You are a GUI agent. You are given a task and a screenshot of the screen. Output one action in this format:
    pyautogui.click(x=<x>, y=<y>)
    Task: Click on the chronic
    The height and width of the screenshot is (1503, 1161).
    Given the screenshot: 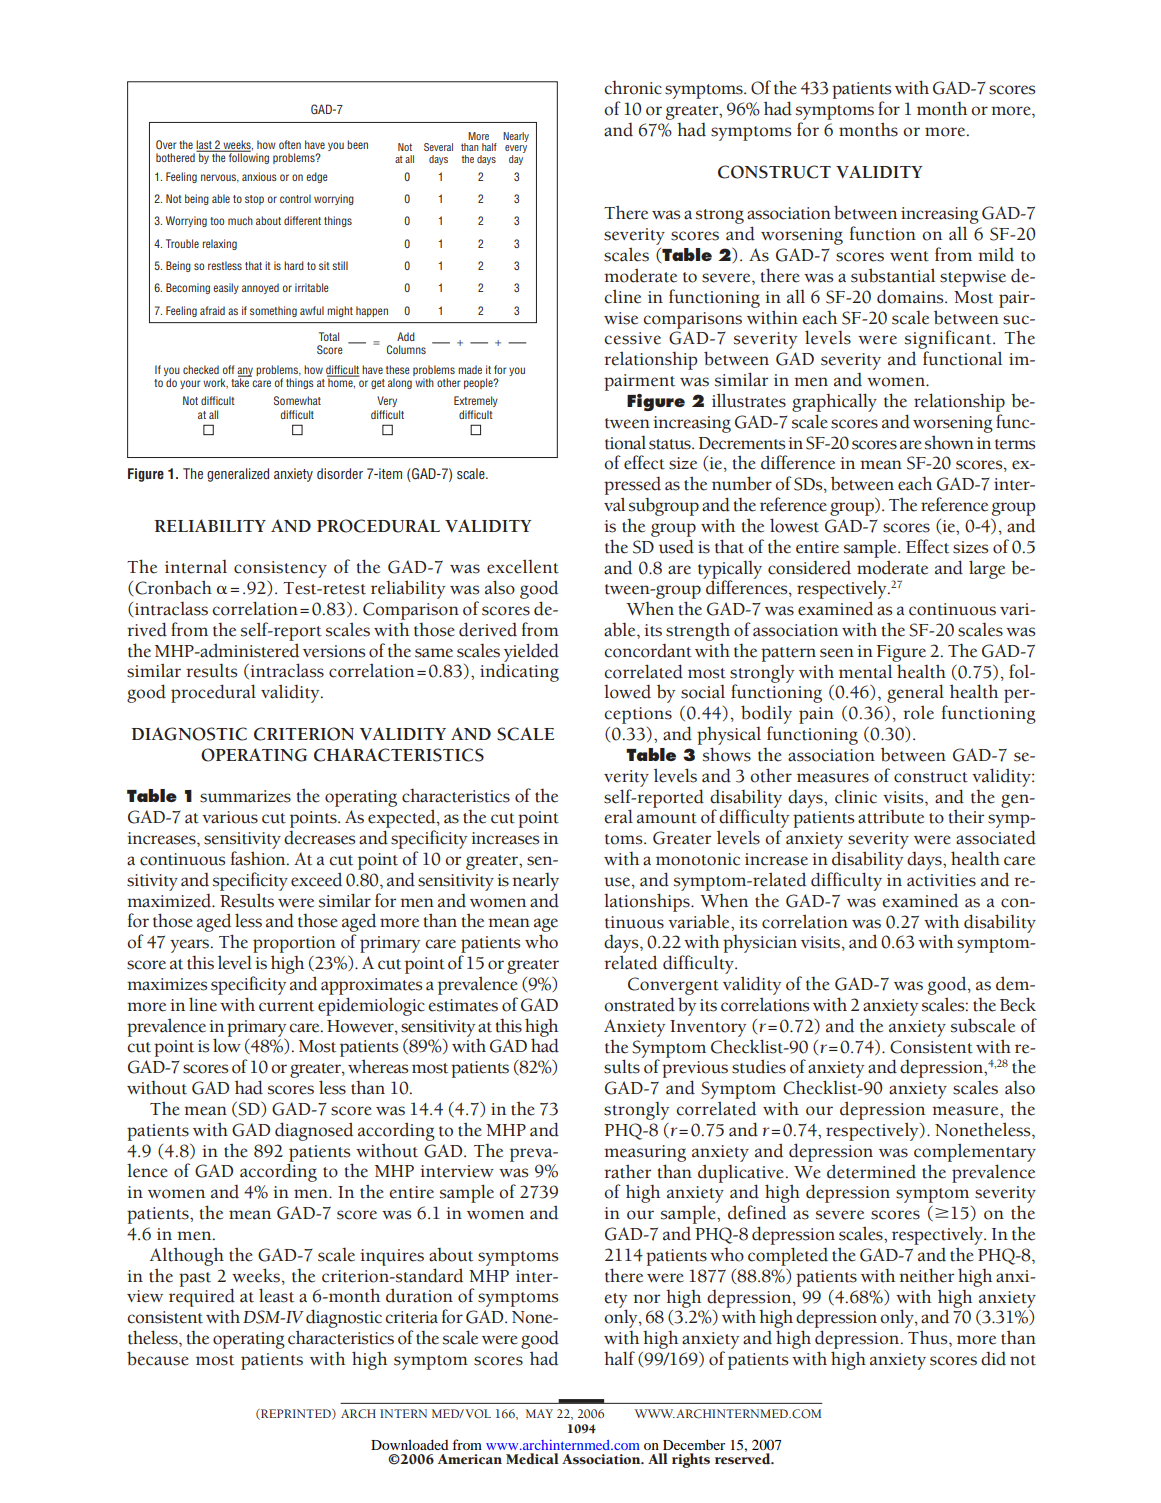 What is the action you would take?
    pyautogui.click(x=633, y=87)
